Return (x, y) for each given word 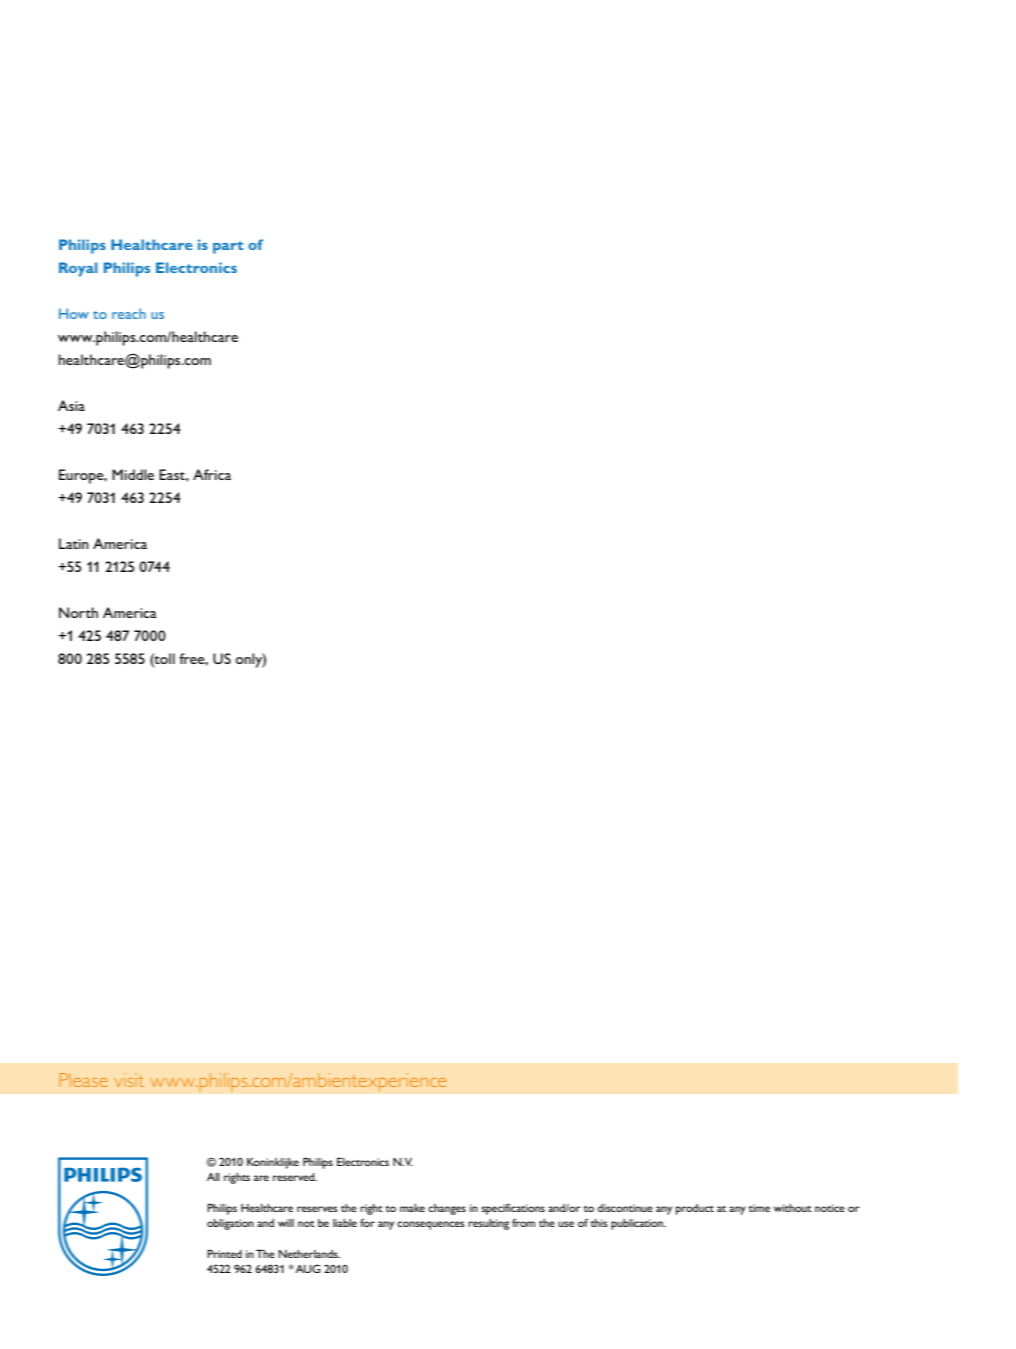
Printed (224, 1254)
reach (129, 313)
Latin (74, 543)
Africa (212, 474)
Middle (133, 474)
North (78, 612)
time (759, 1208)
